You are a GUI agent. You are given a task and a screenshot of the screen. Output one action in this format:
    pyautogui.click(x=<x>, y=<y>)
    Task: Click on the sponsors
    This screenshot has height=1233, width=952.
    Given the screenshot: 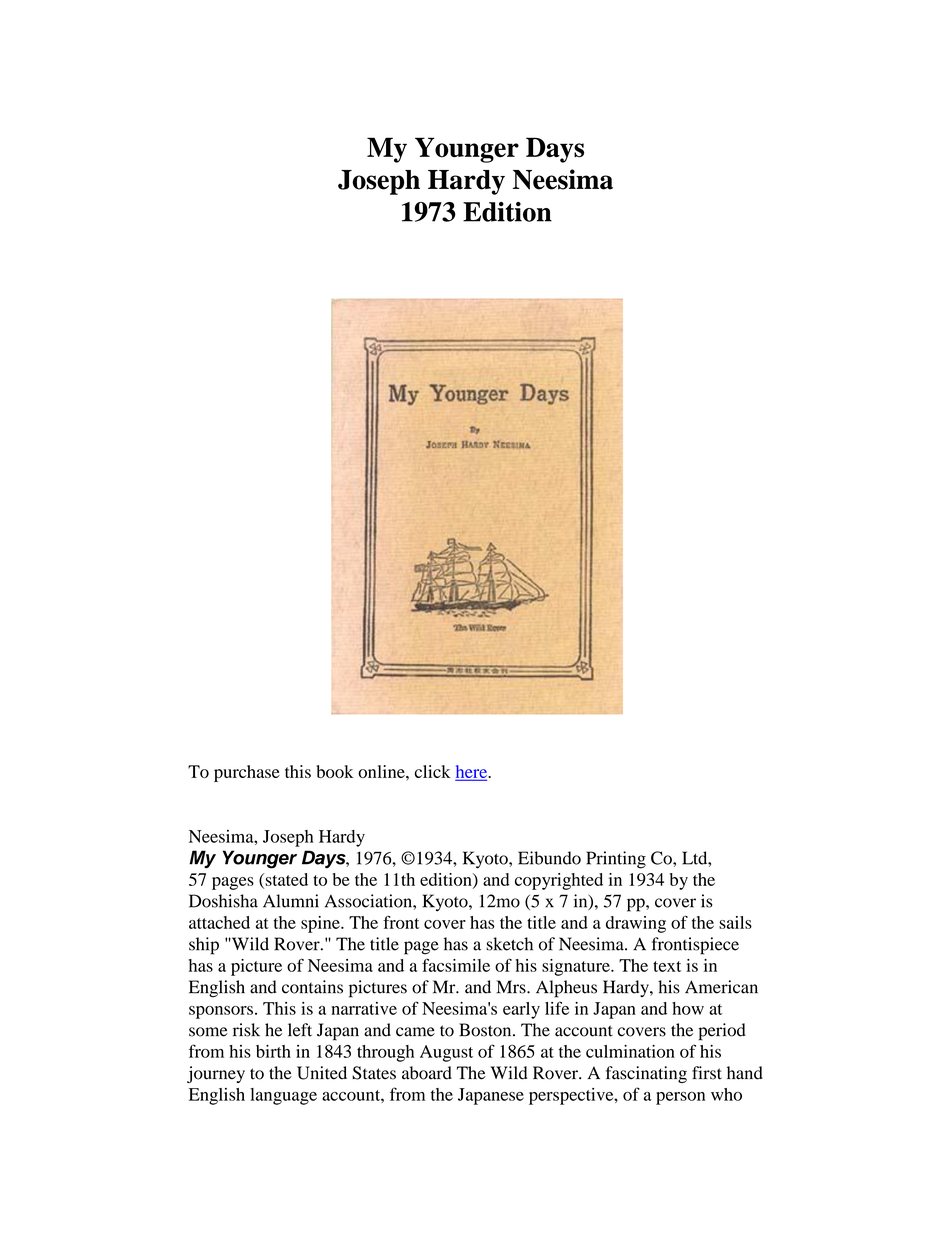 What is the action you would take?
    pyautogui.click(x=221, y=1012)
